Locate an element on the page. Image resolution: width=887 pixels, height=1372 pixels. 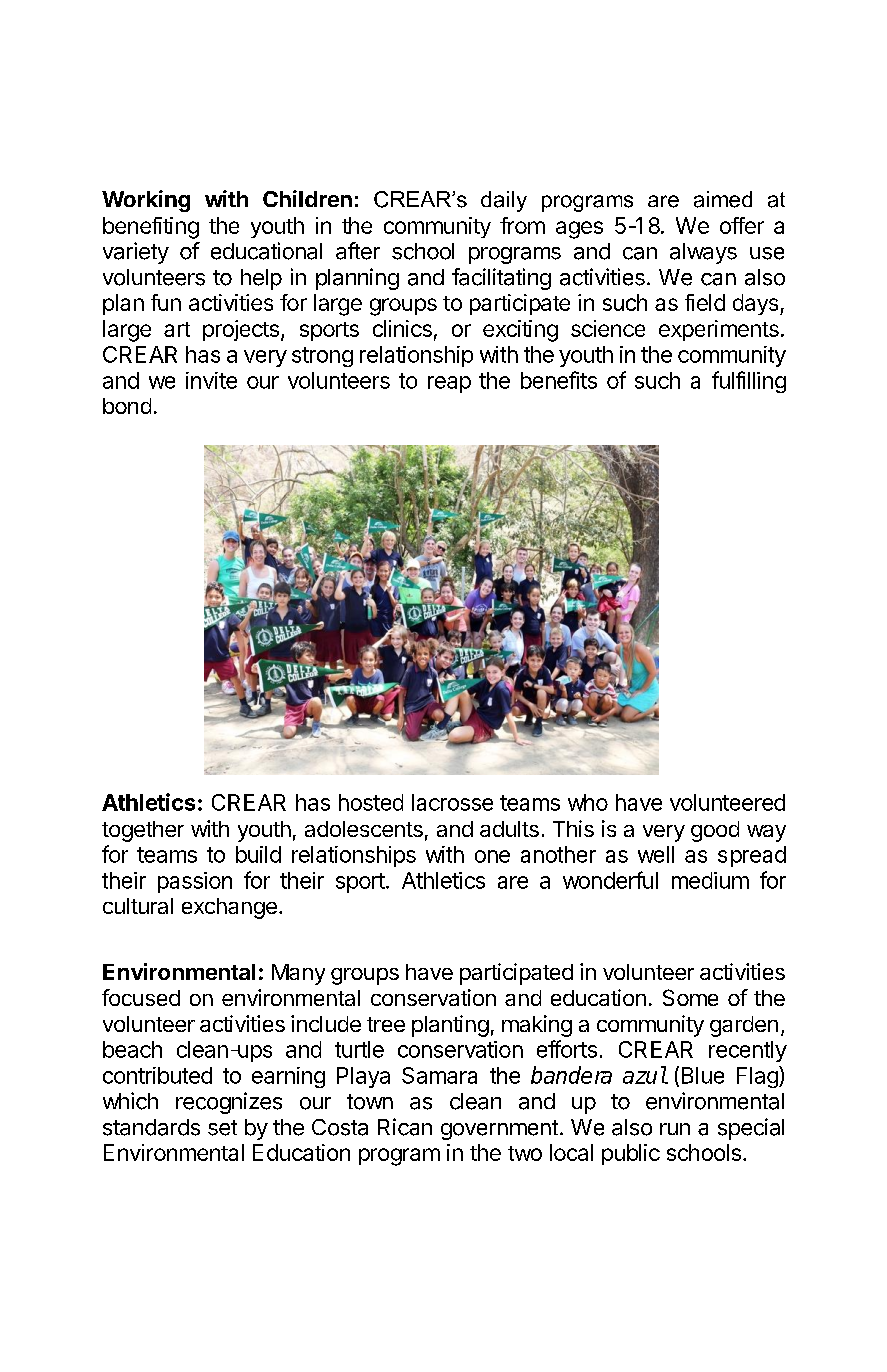
benefiting is located at coordinates (151, 228).
